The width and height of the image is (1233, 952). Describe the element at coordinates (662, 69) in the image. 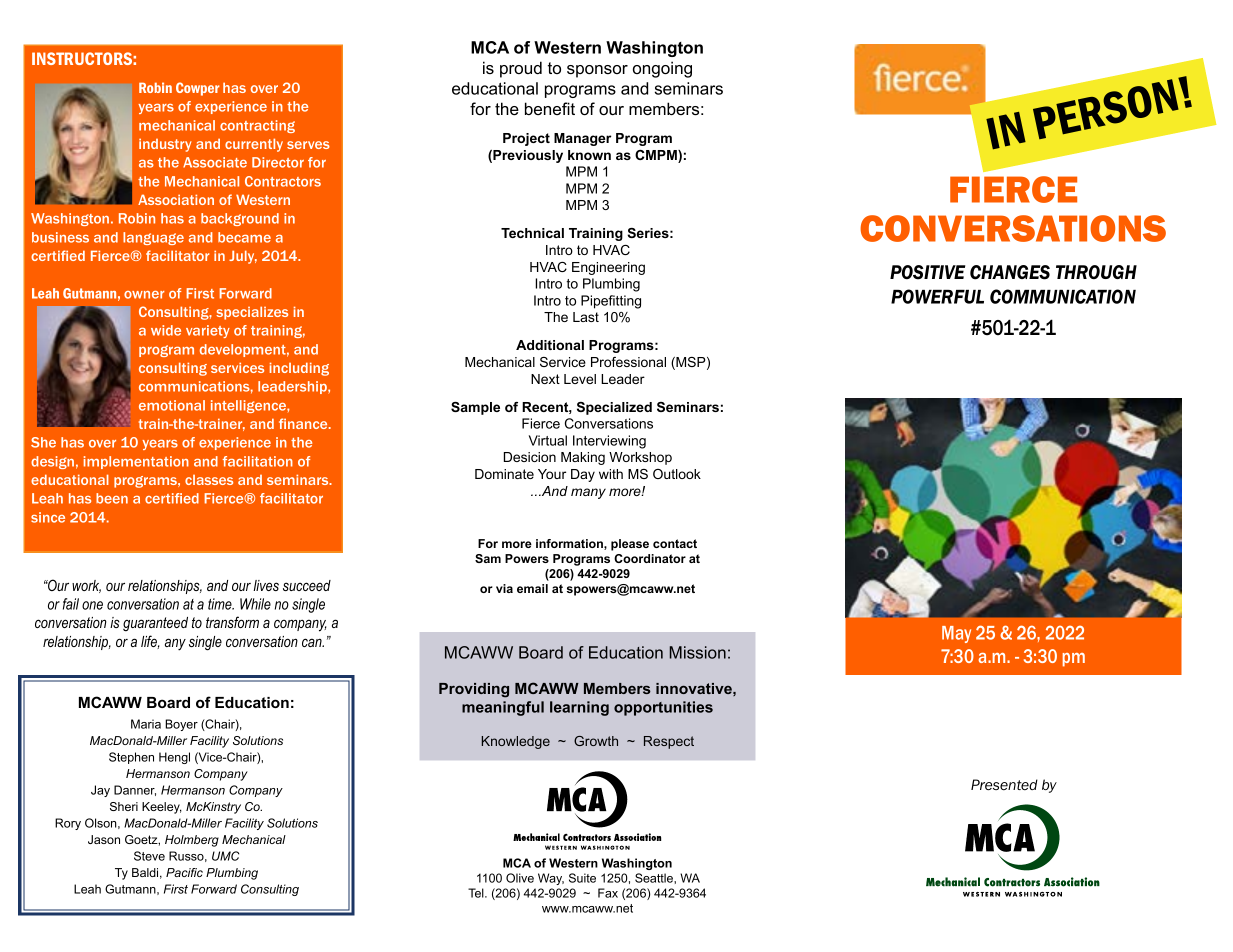

I see `ongoing` at that location.
